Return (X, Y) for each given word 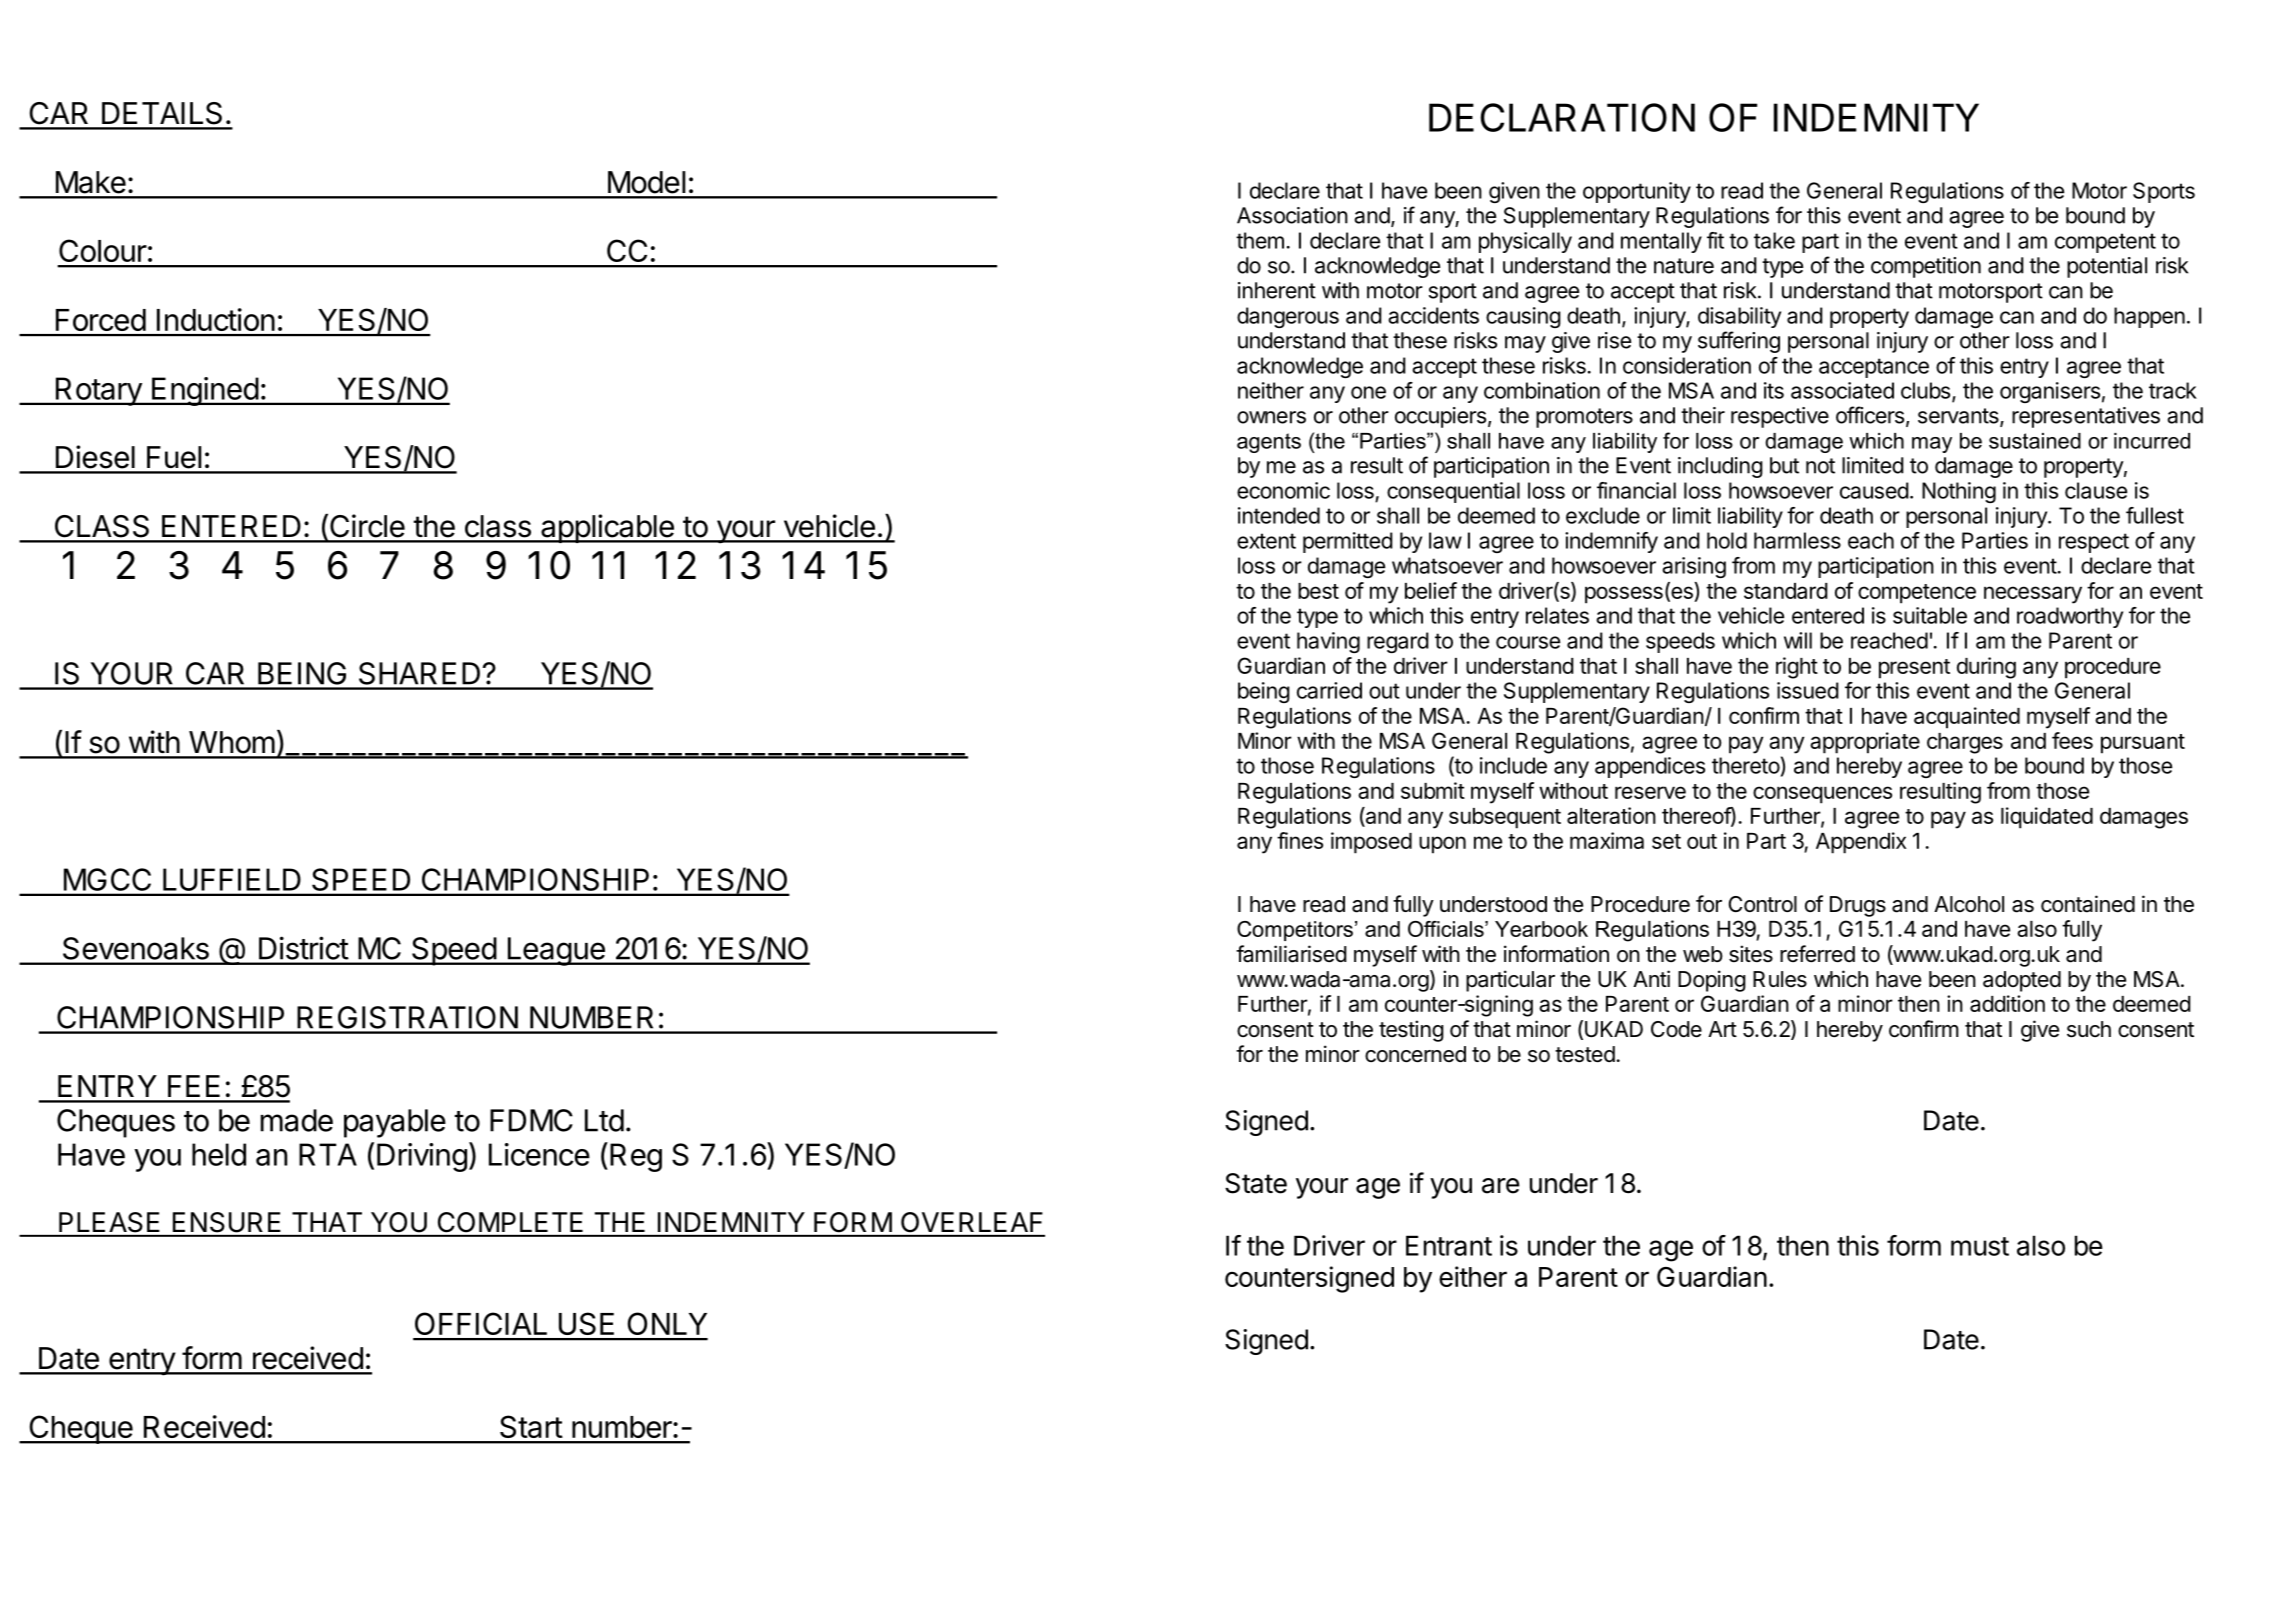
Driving (422, 1157)
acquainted (1967, 718)
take (1774, 240)
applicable (607, 528)
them (1260, 240)
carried (1329, 690)
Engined (205, 391)
